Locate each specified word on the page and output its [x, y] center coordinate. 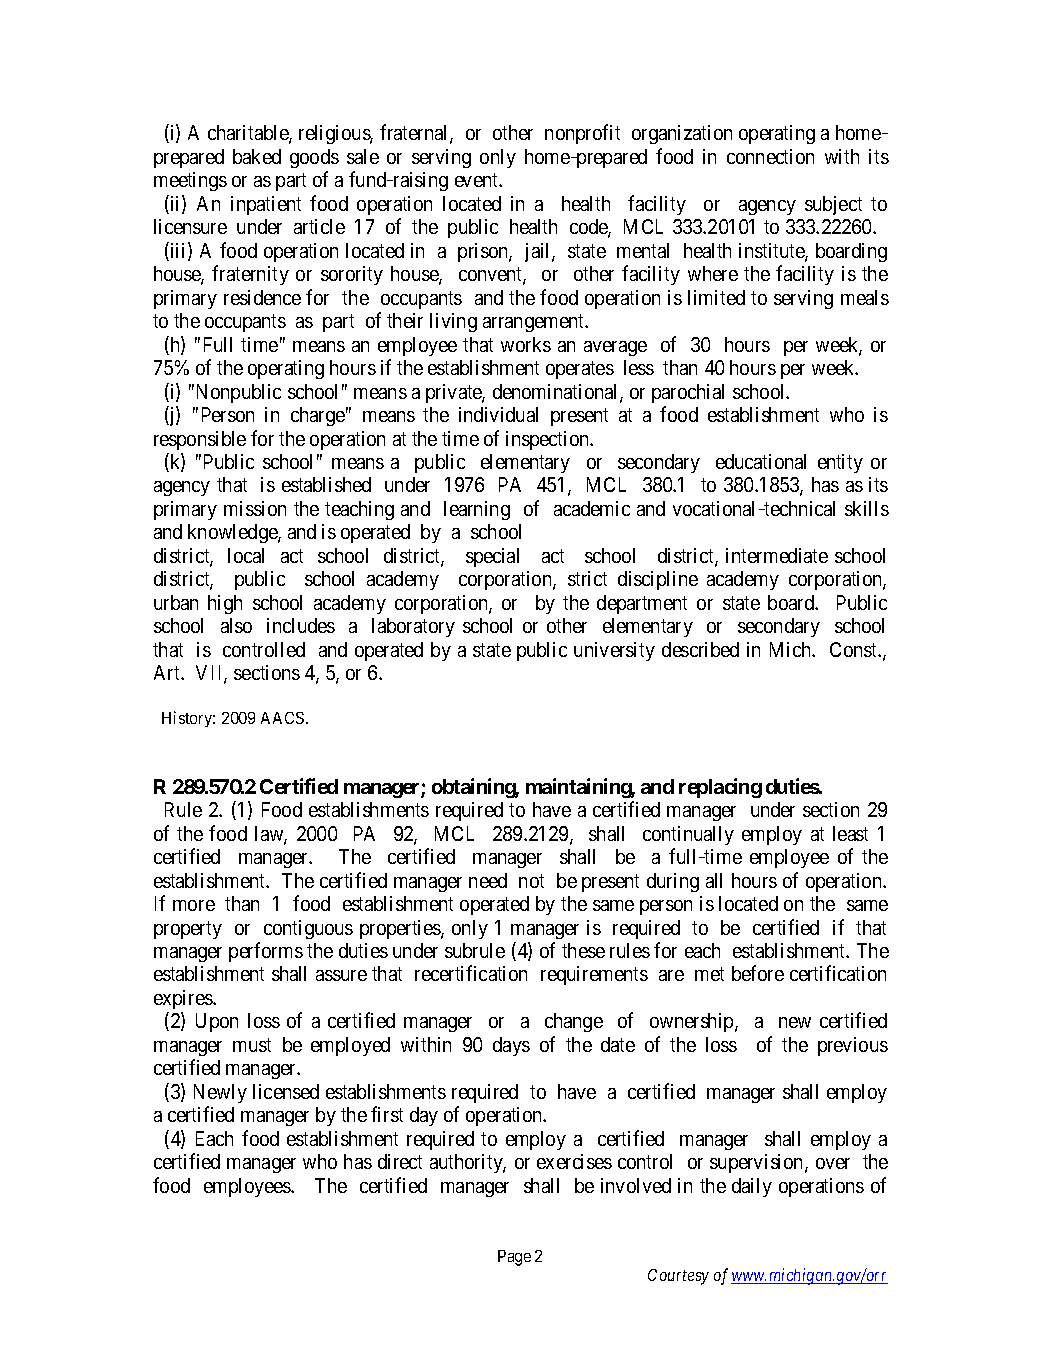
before [758, 973]
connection [770, 156]
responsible [200, 440]
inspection [549, 440]
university [614, 651]
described [700, 649]
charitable [249, 134]
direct [400, 1161]
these [583, 950]
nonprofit [582, 134]
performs [266, 952]
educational [761, 461]
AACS [284, 718]
